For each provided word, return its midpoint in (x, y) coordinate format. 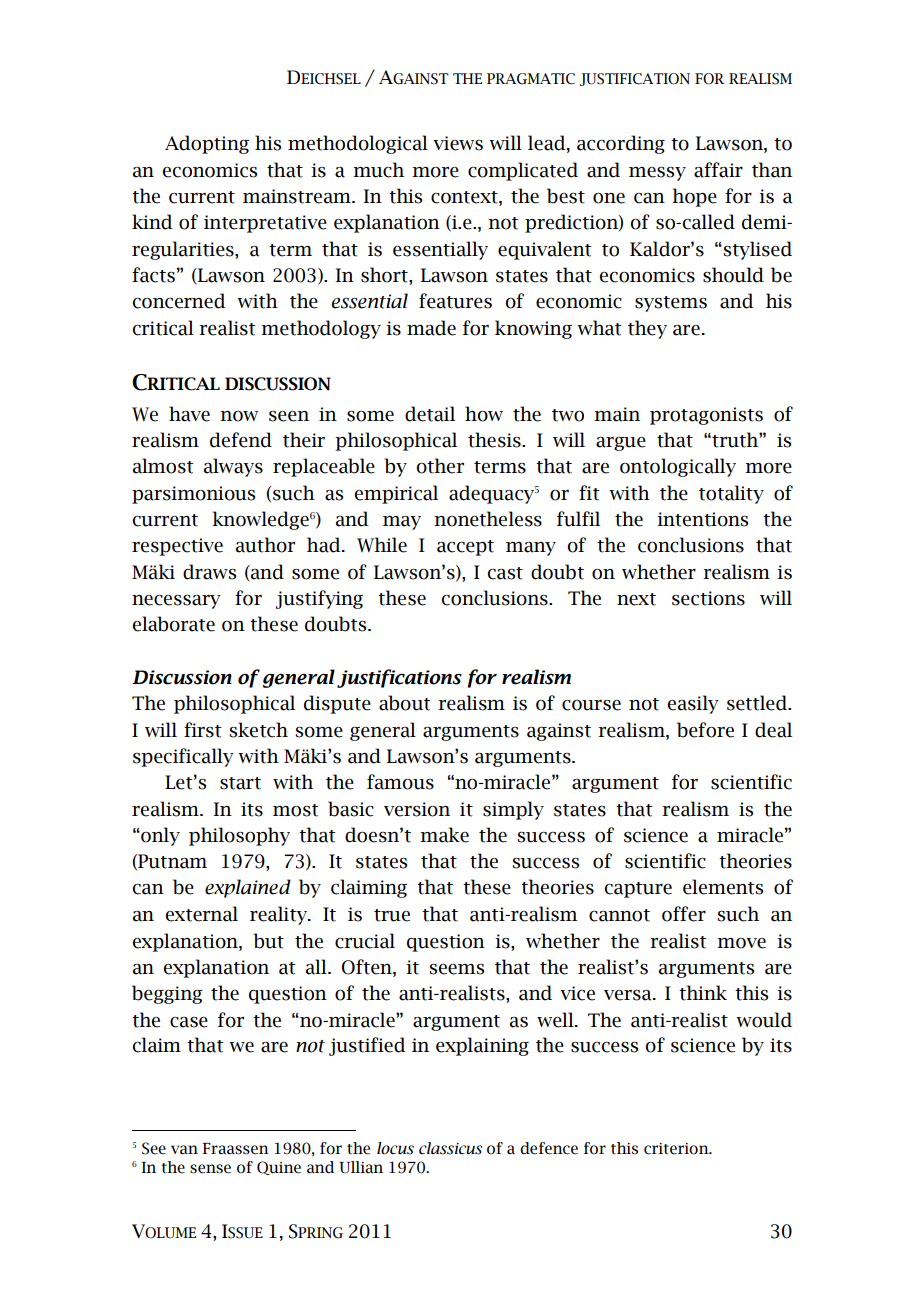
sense (210, 1169)
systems (671, 304)
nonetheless (488, 519)
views (458, 143)
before (705, 730)
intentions (702, 519)
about (405, 703)
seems (457, 969)
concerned (179, 301)
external (202, 914)
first (203, 730)
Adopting (207, 144)
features (455, 301)
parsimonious (193, 495)
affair (718, 170)
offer (684, 914)
